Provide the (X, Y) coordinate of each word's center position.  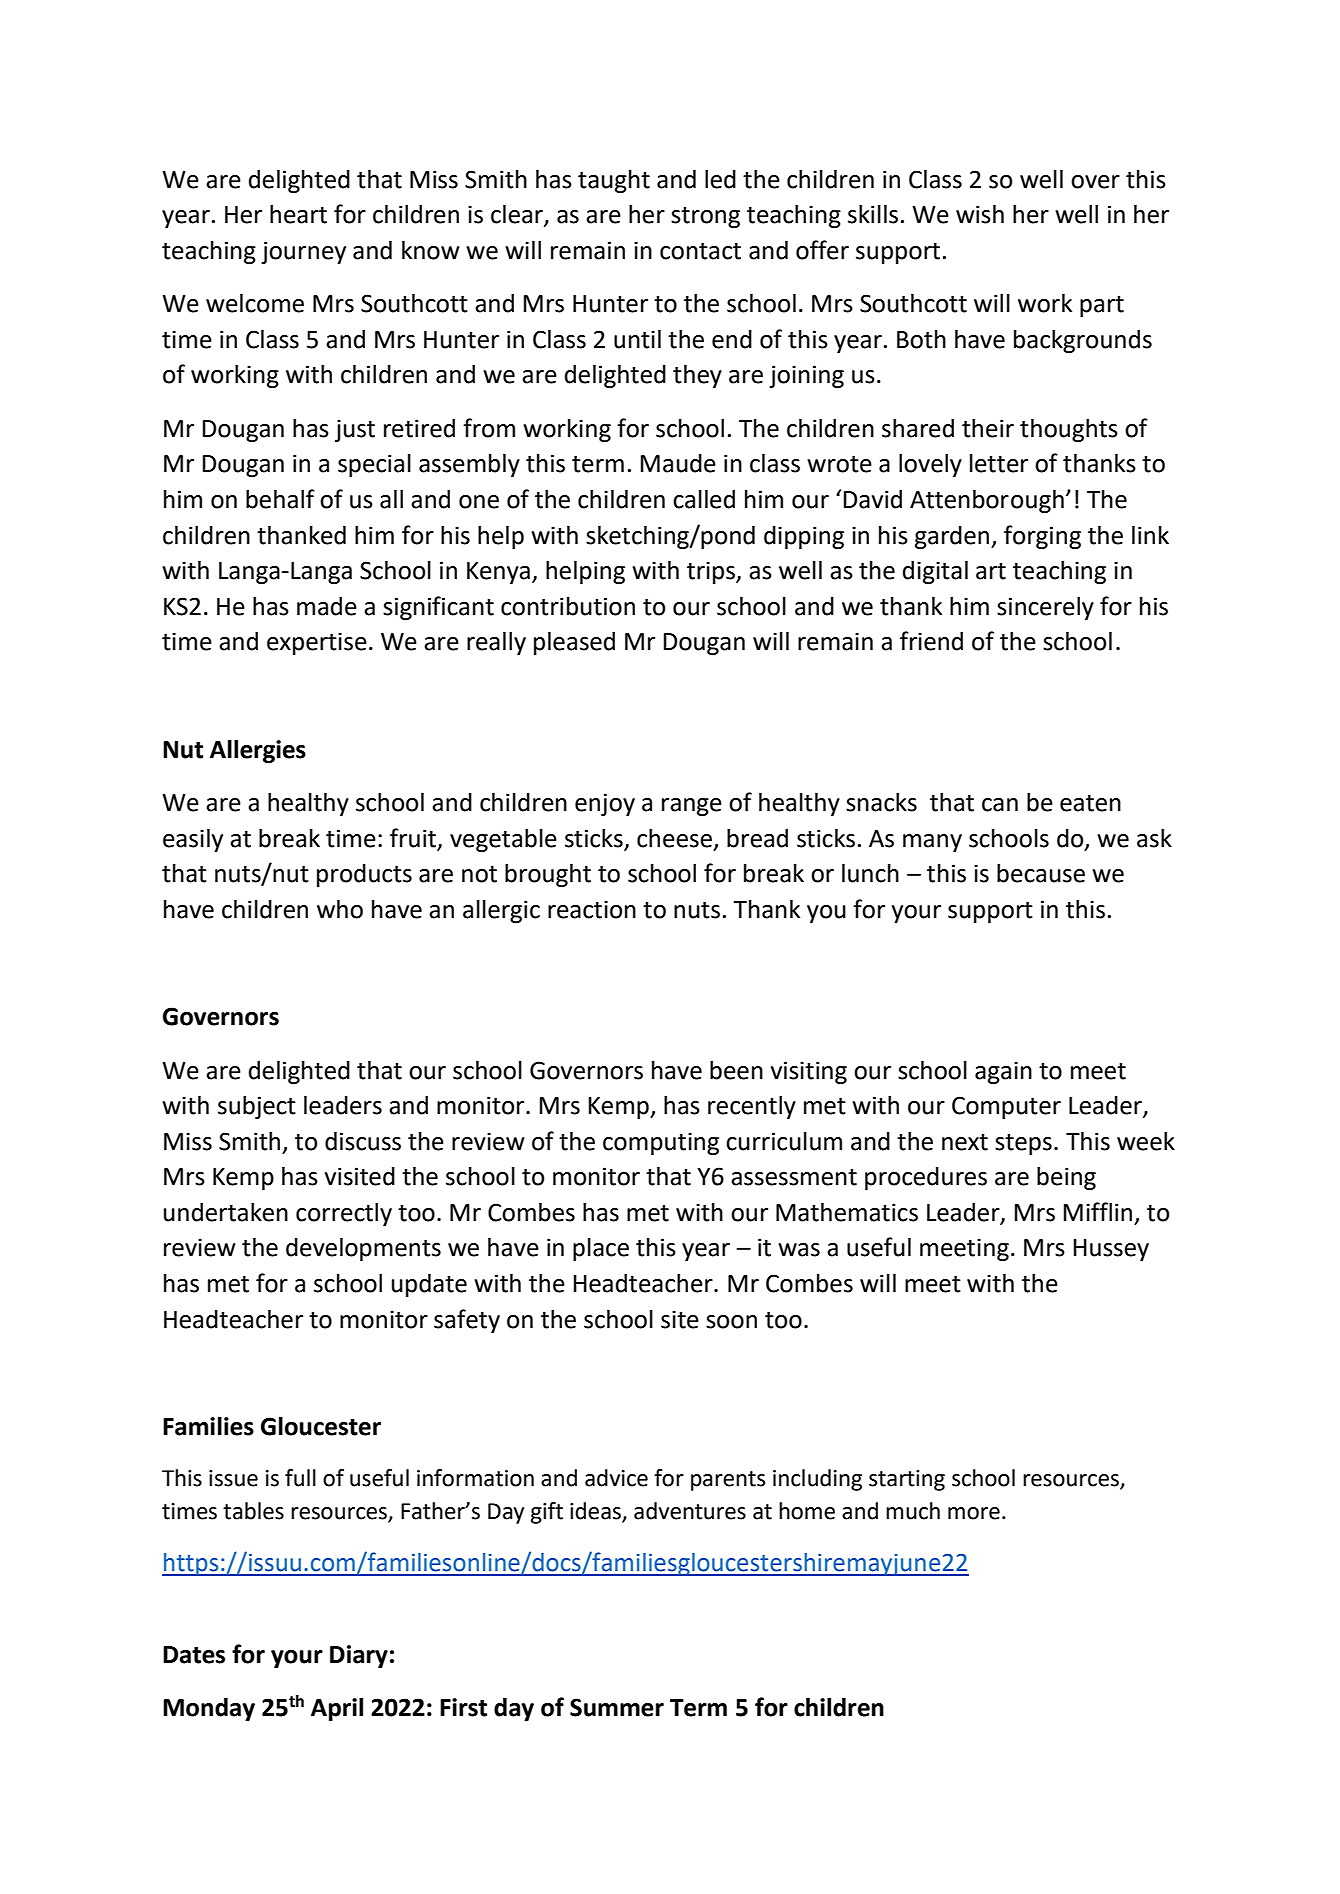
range (692, 807)
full (300, 1478)
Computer (1006, 1107)
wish (980, 214)
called (704, 499)
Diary (359, 1656)
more (974, 1513)
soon (731, 1322)
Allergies (258, 751)
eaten (1090, 803)
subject (257, 1107)
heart (298, 214)
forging (1042, 537)
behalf (280, 499)
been (736, 1070)
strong (705, 217)
